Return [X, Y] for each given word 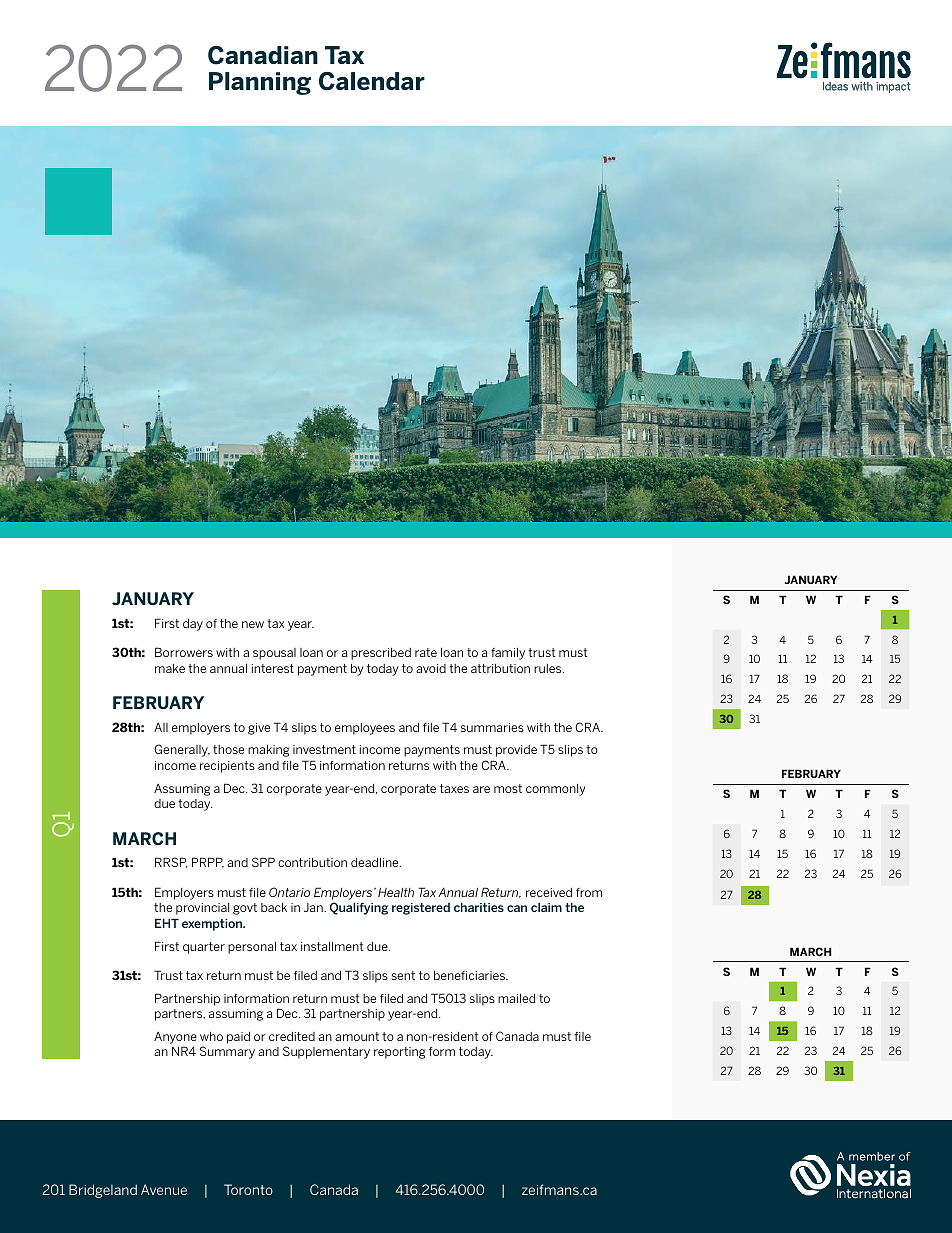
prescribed [381, 654]
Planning [260, 83]
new [253, 624]
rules [549, 668]
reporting [400, 1053]
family [508, 654]
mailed [517, 998]
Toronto [248, 1189]
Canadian [263, 55]
